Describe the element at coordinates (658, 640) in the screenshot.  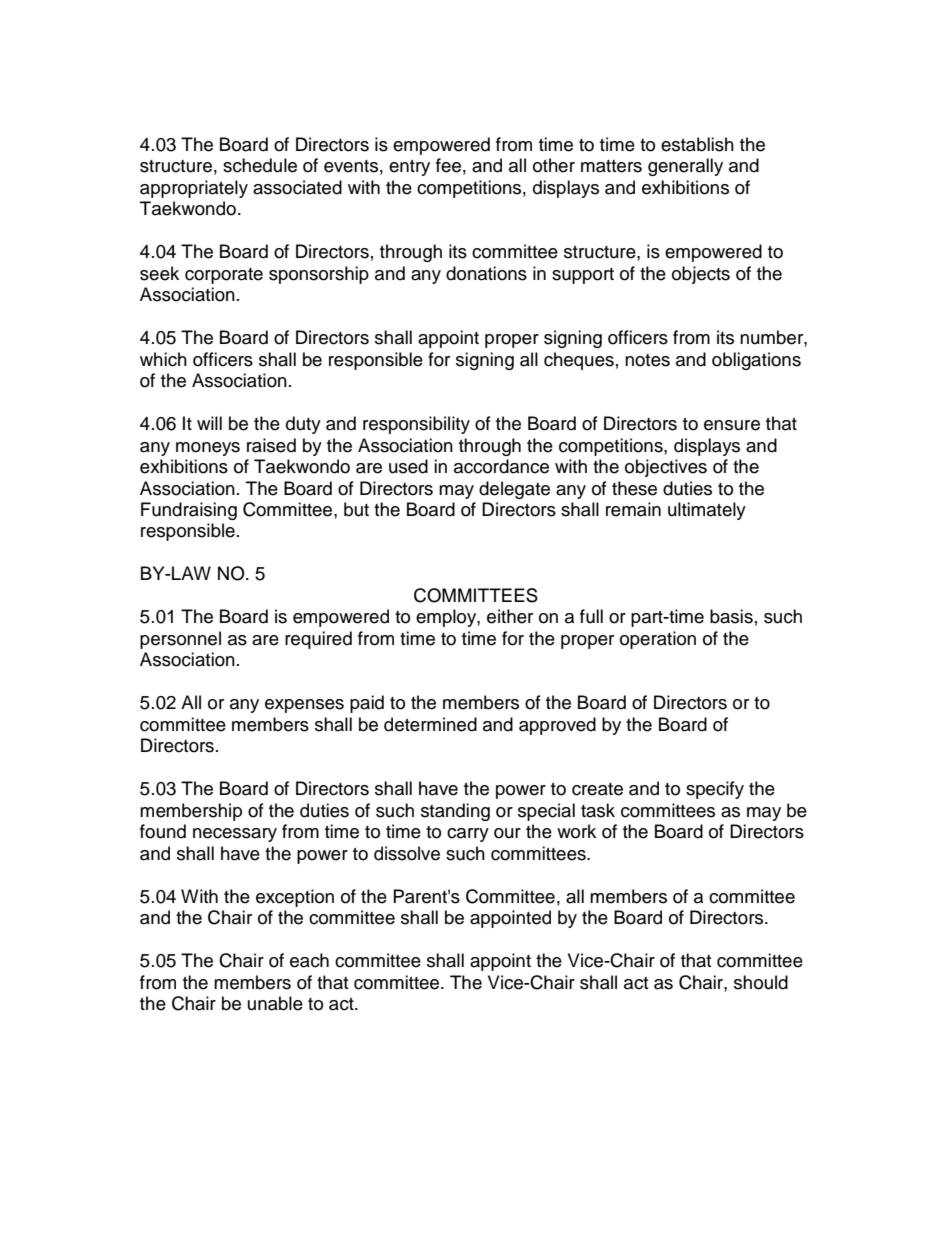
I see `operation` at that location.
